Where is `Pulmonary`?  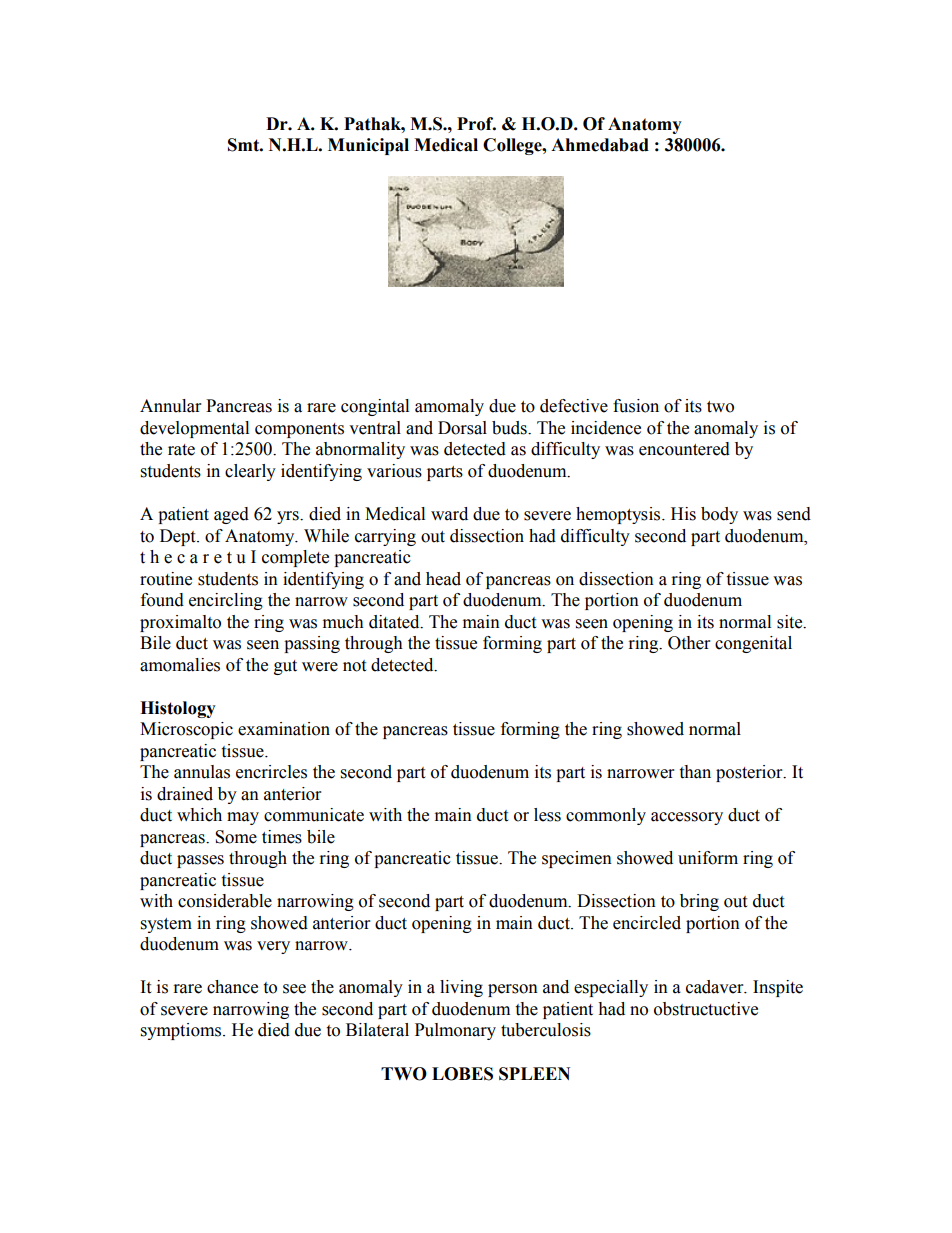 Pulmonary is located at coordinates (455, 1031).
